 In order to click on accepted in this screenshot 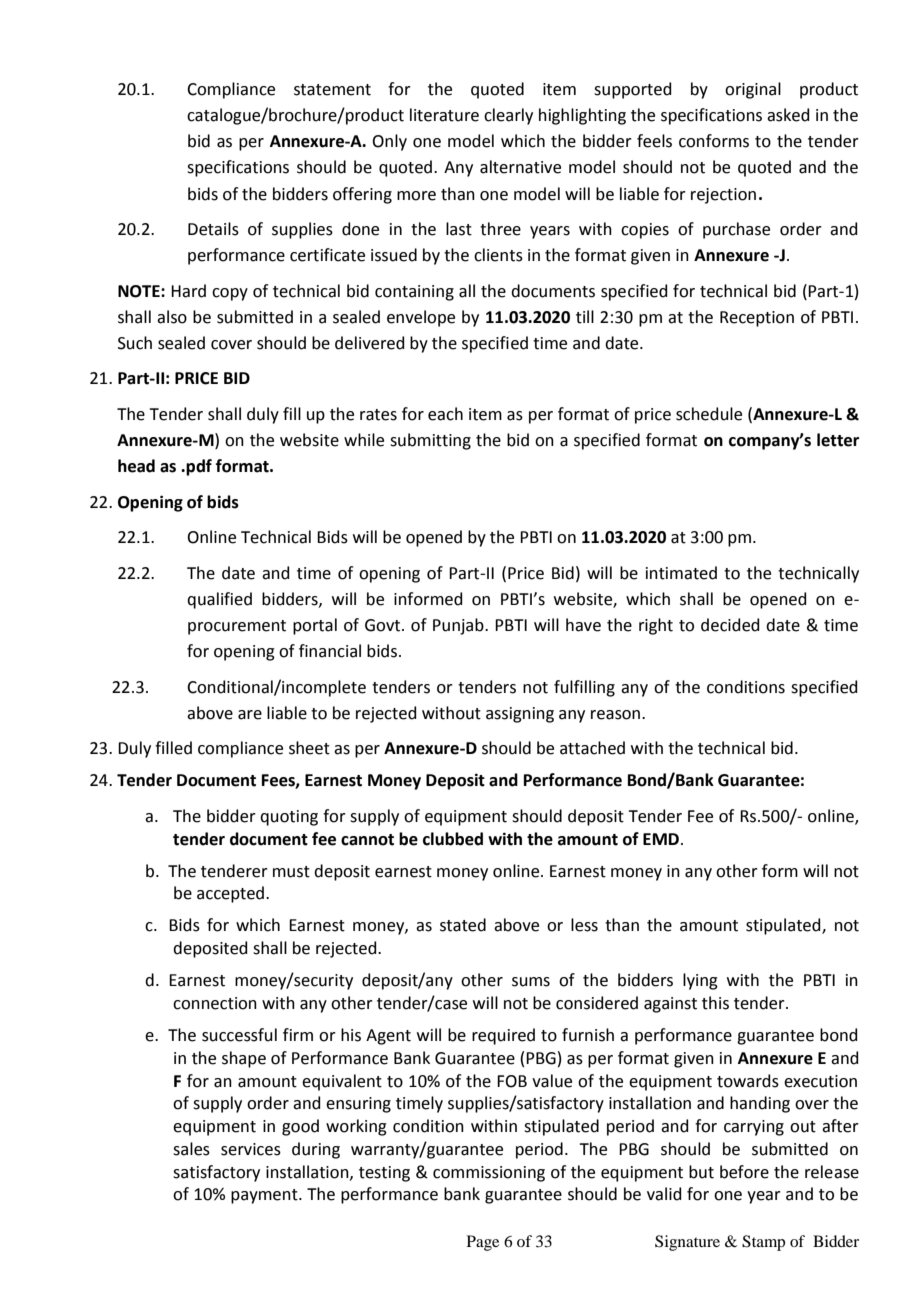, I will do `click(232, 894)`.
